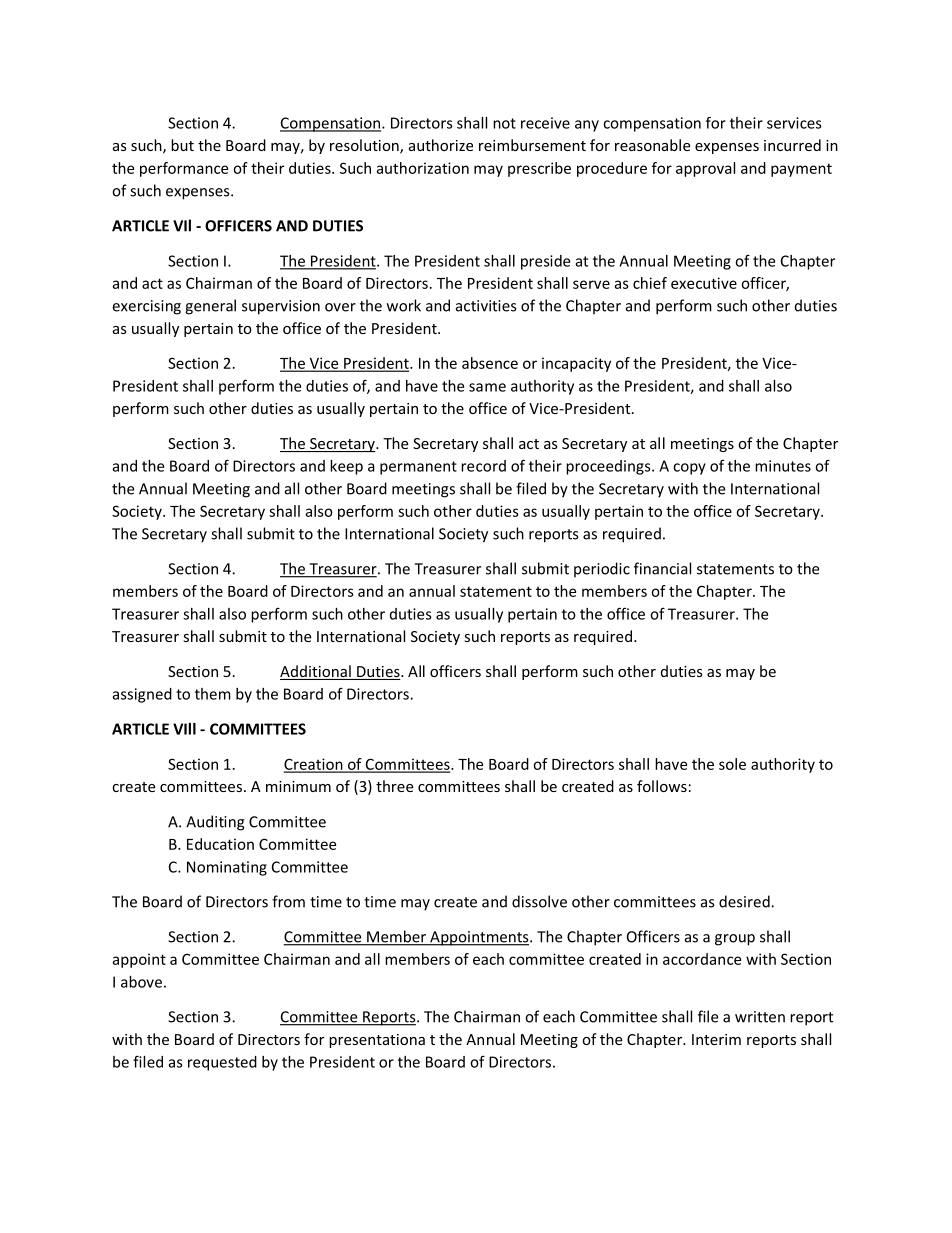 This document has height=1233, width=952. I want to click on keep, so click(346, 467).
